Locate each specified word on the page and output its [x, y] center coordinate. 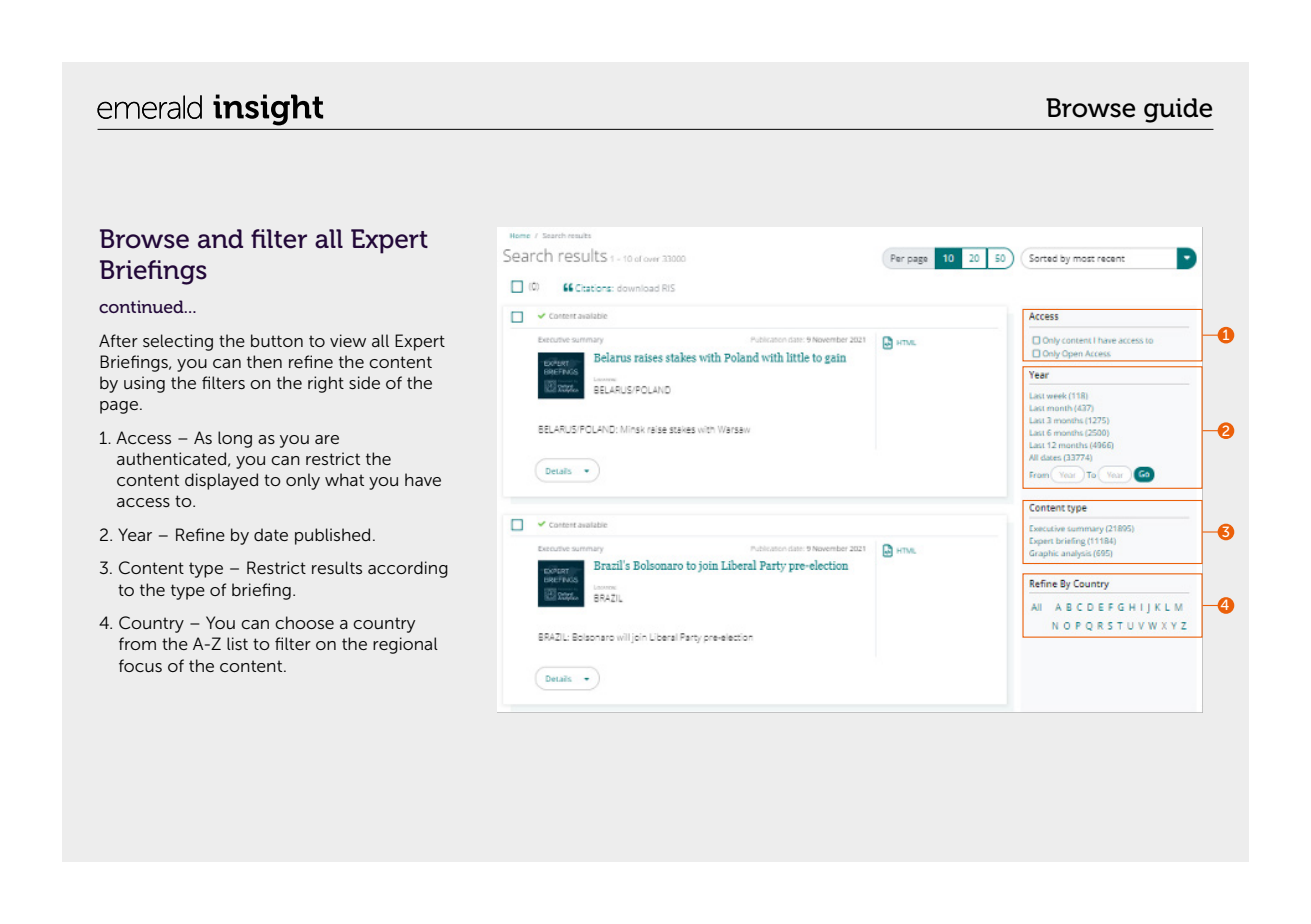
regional [405, 645]
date [271, 534]
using [144, 384]
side [364, 382]
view [348, 340]
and [220, 239]
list [237, 643]
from [137, 643]
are [327, 439]
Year [135, 534]
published [332, 536]
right [326, 384]
